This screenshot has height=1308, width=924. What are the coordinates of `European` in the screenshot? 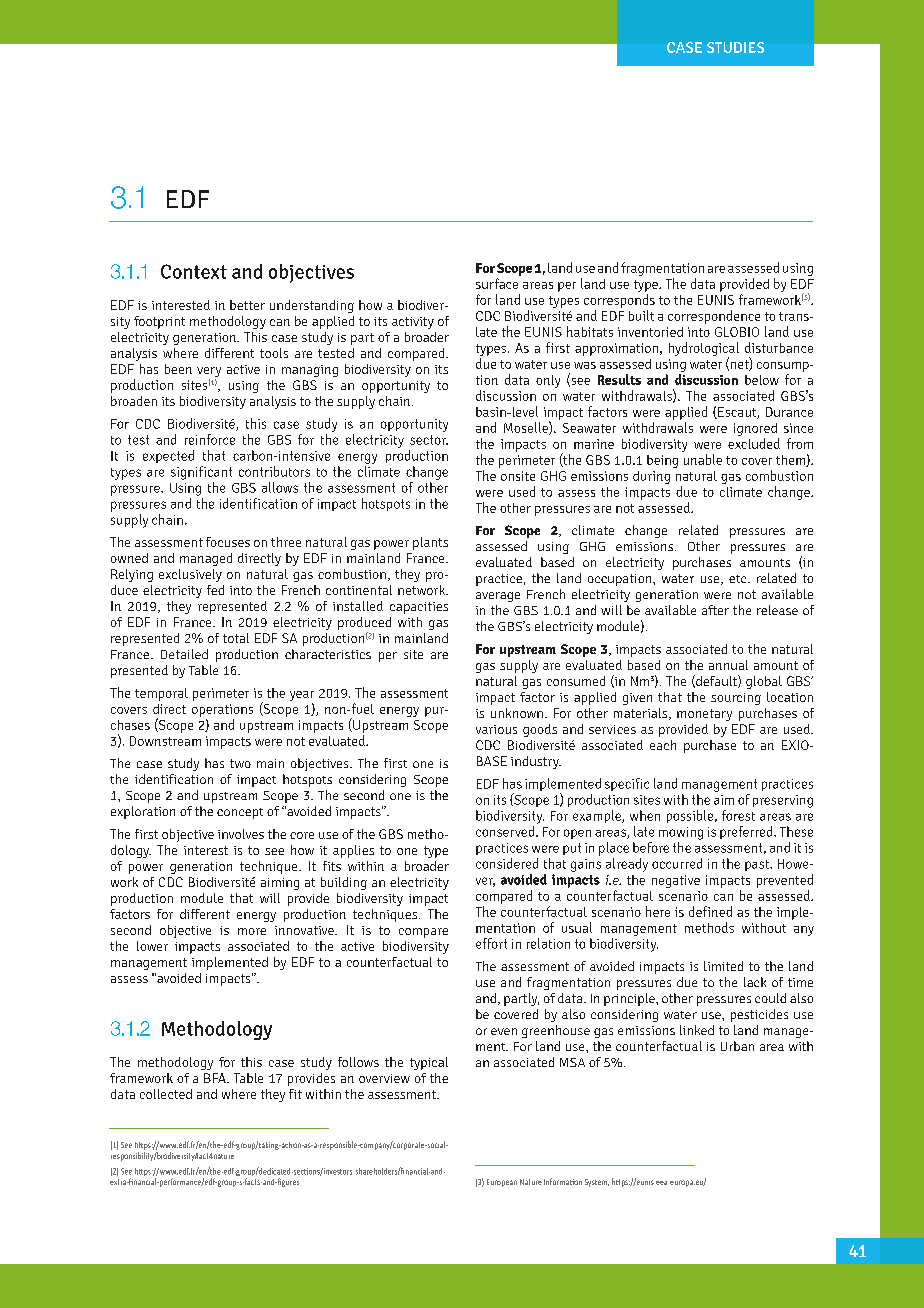 It's located at (502, 1183).
